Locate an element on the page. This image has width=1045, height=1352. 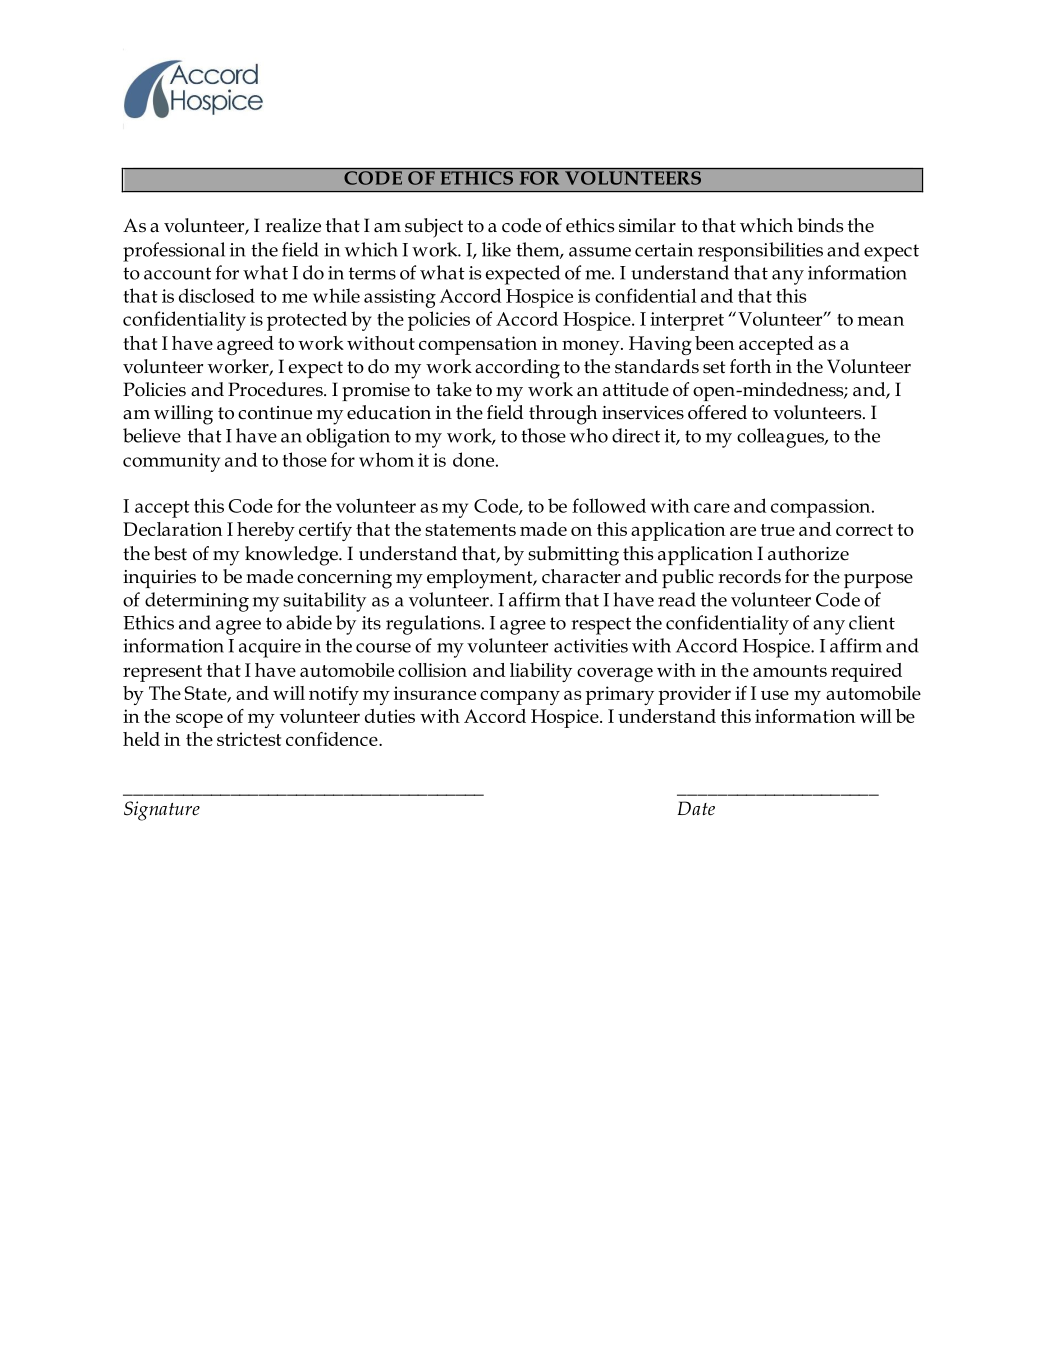
company is located at coordinates (520, 697).
